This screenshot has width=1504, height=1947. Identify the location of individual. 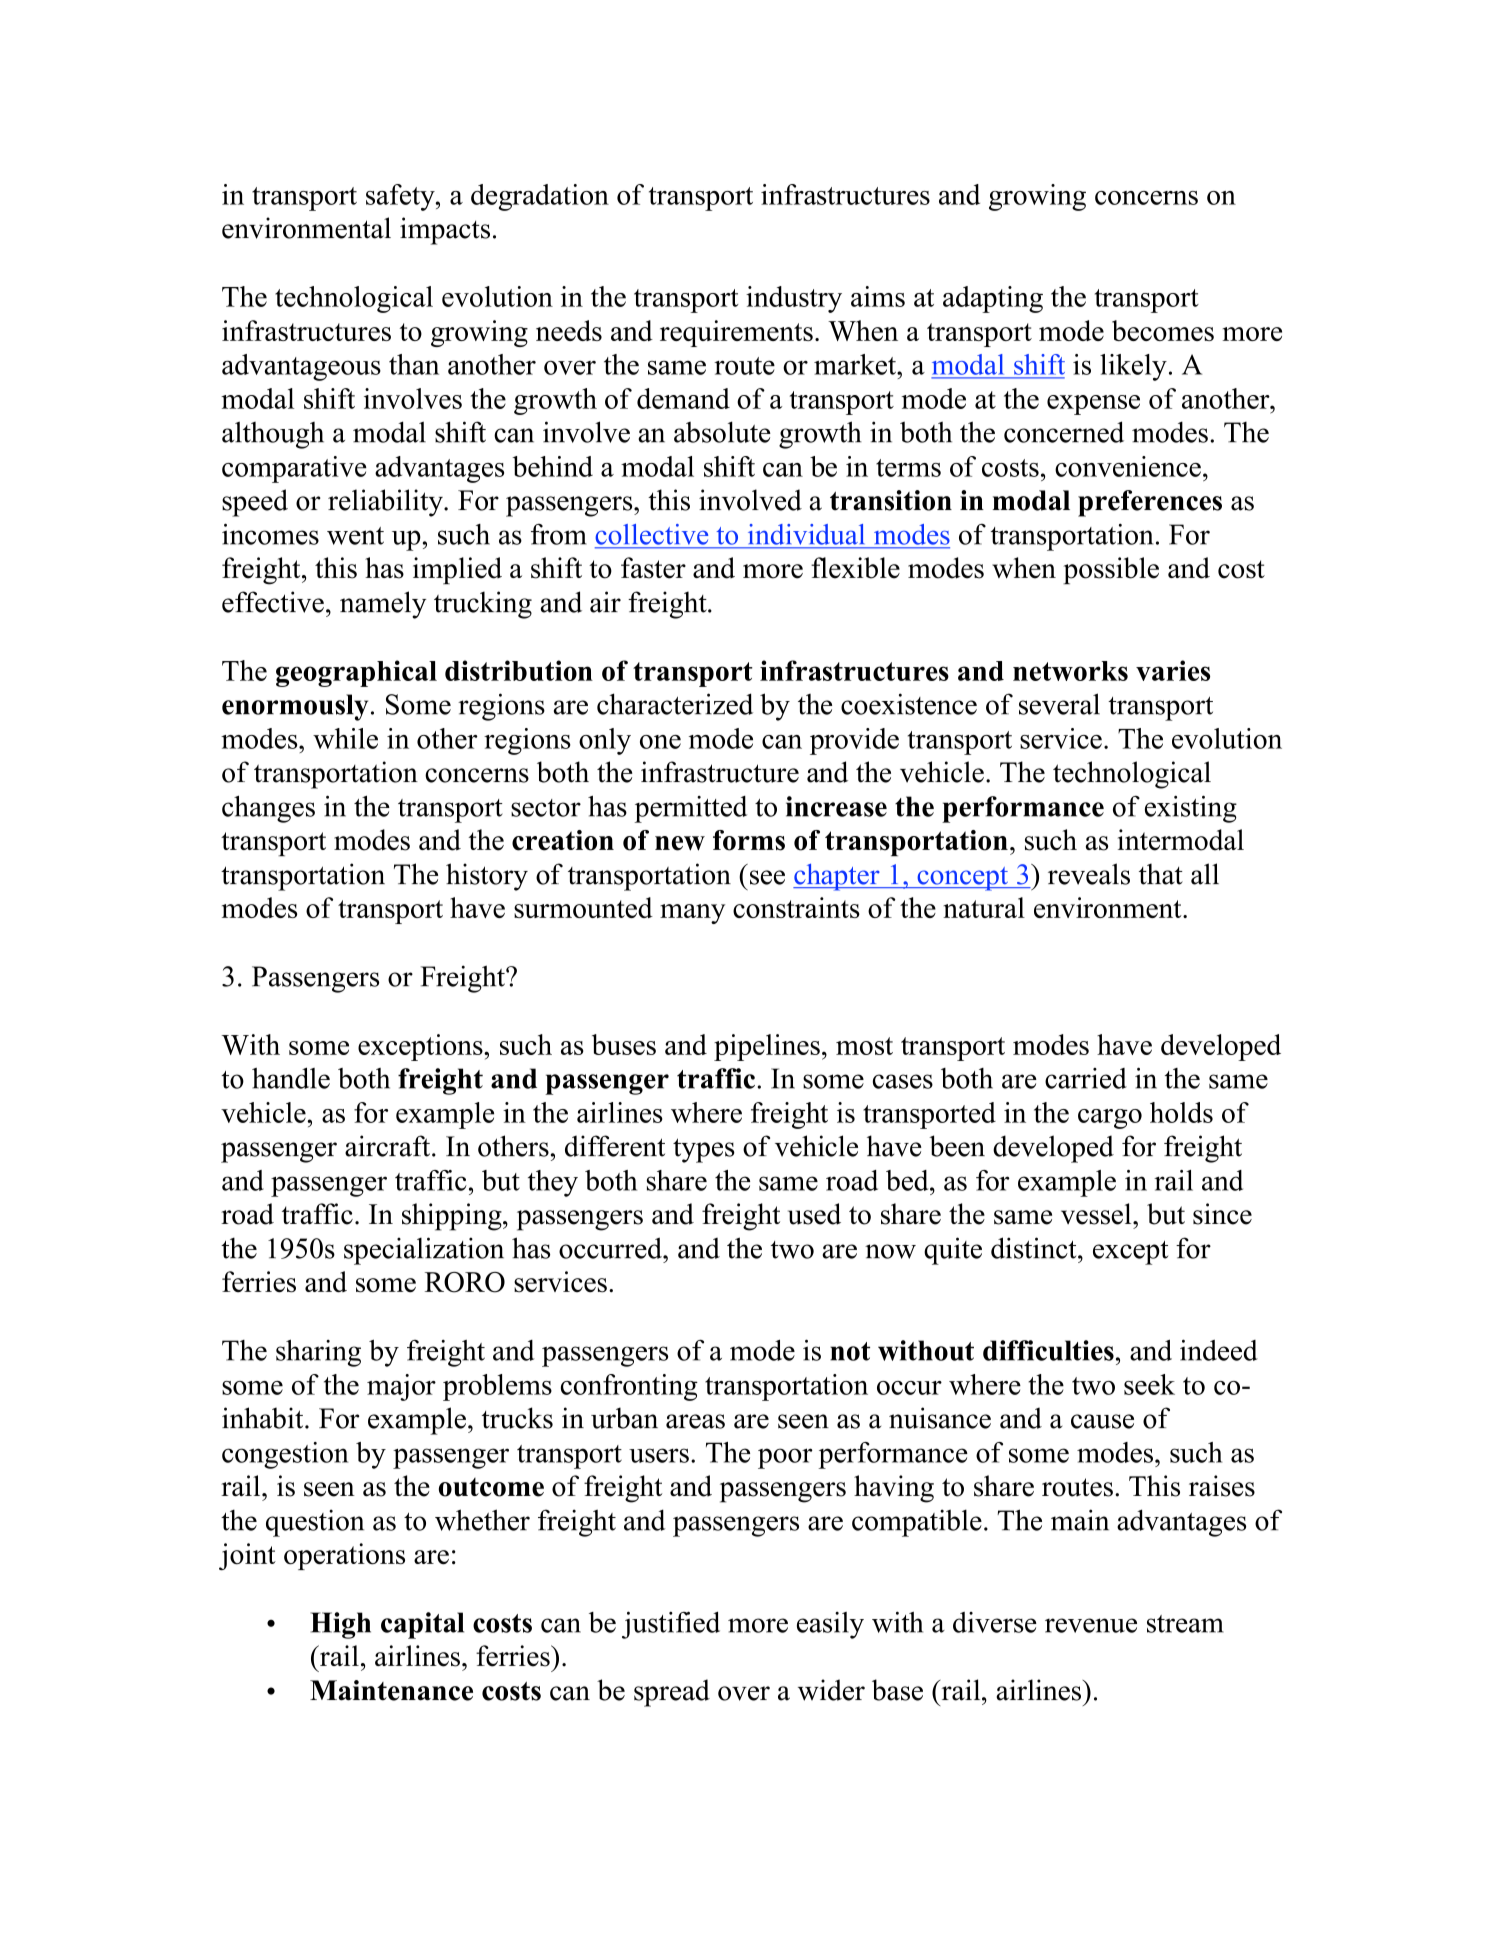
(806, 534).
